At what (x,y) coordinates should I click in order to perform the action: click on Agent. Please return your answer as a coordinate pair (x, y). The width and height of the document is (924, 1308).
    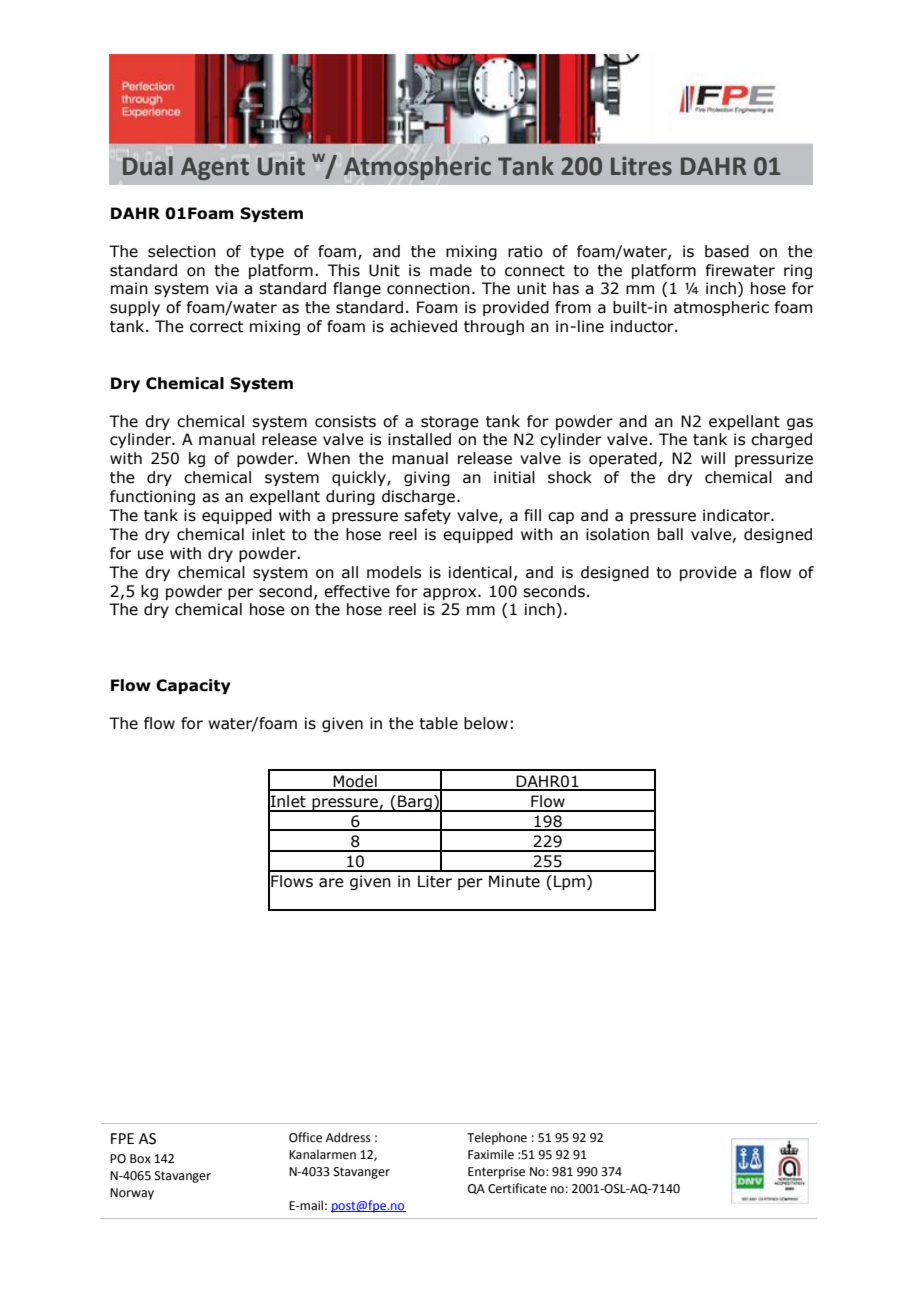
    Looking at the image, I should click on (215, 168).
